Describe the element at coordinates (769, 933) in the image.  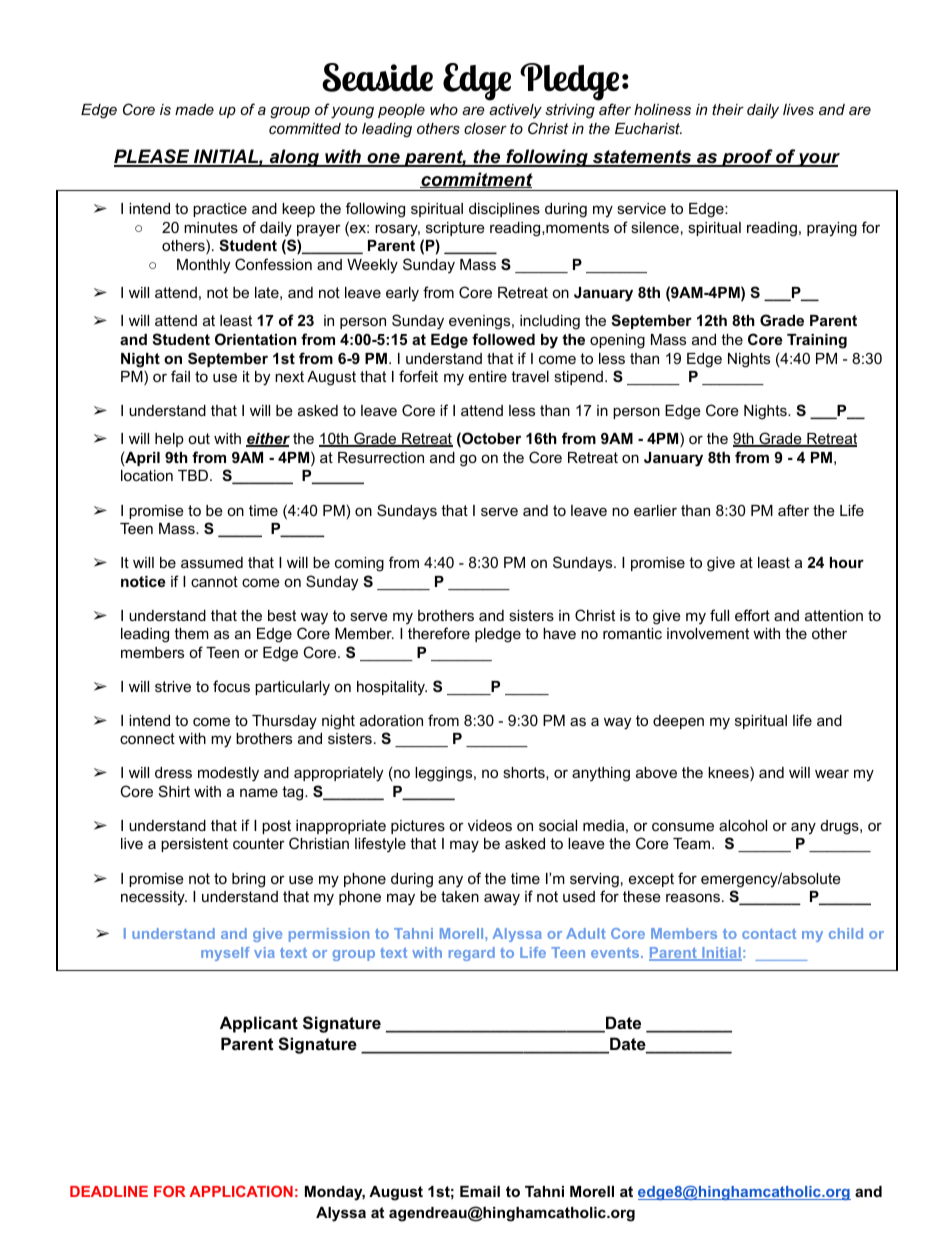
I see `contact` at that location.
